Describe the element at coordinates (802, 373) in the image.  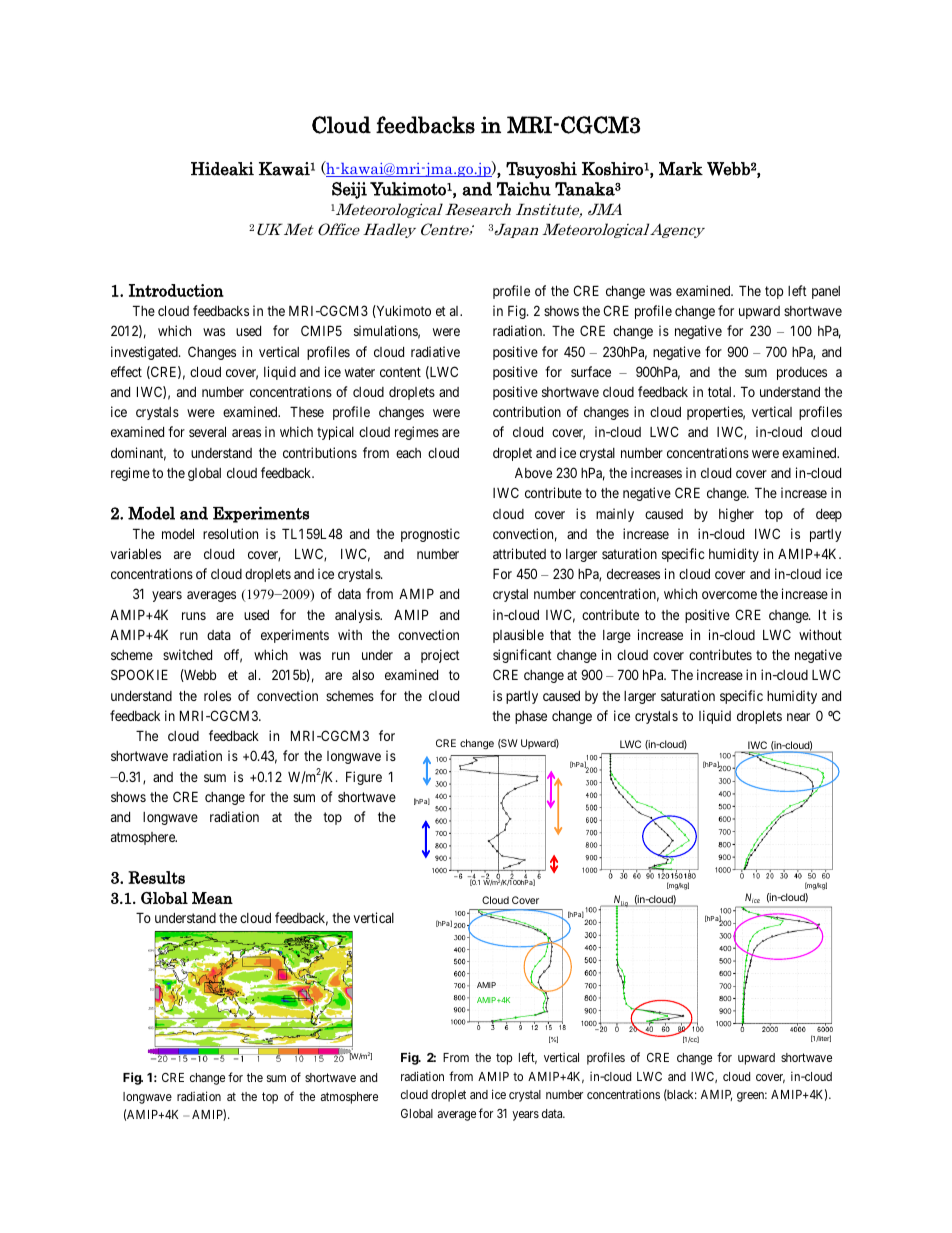
I see `produces` at that location.
